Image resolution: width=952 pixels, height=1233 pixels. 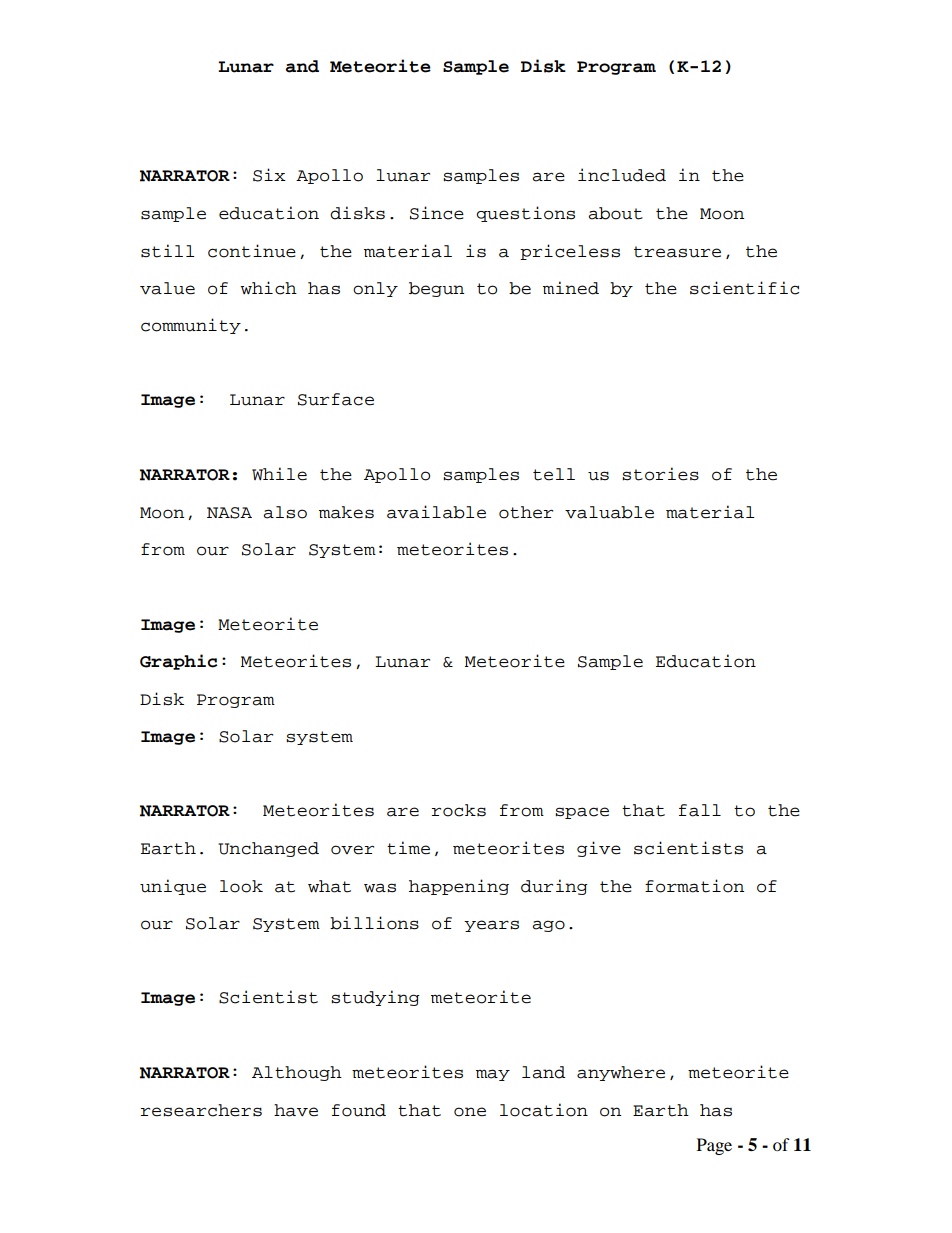 What do you see at coordinates (700, 810) in the page?
I see `fall` at bounding box center [700, 810].
